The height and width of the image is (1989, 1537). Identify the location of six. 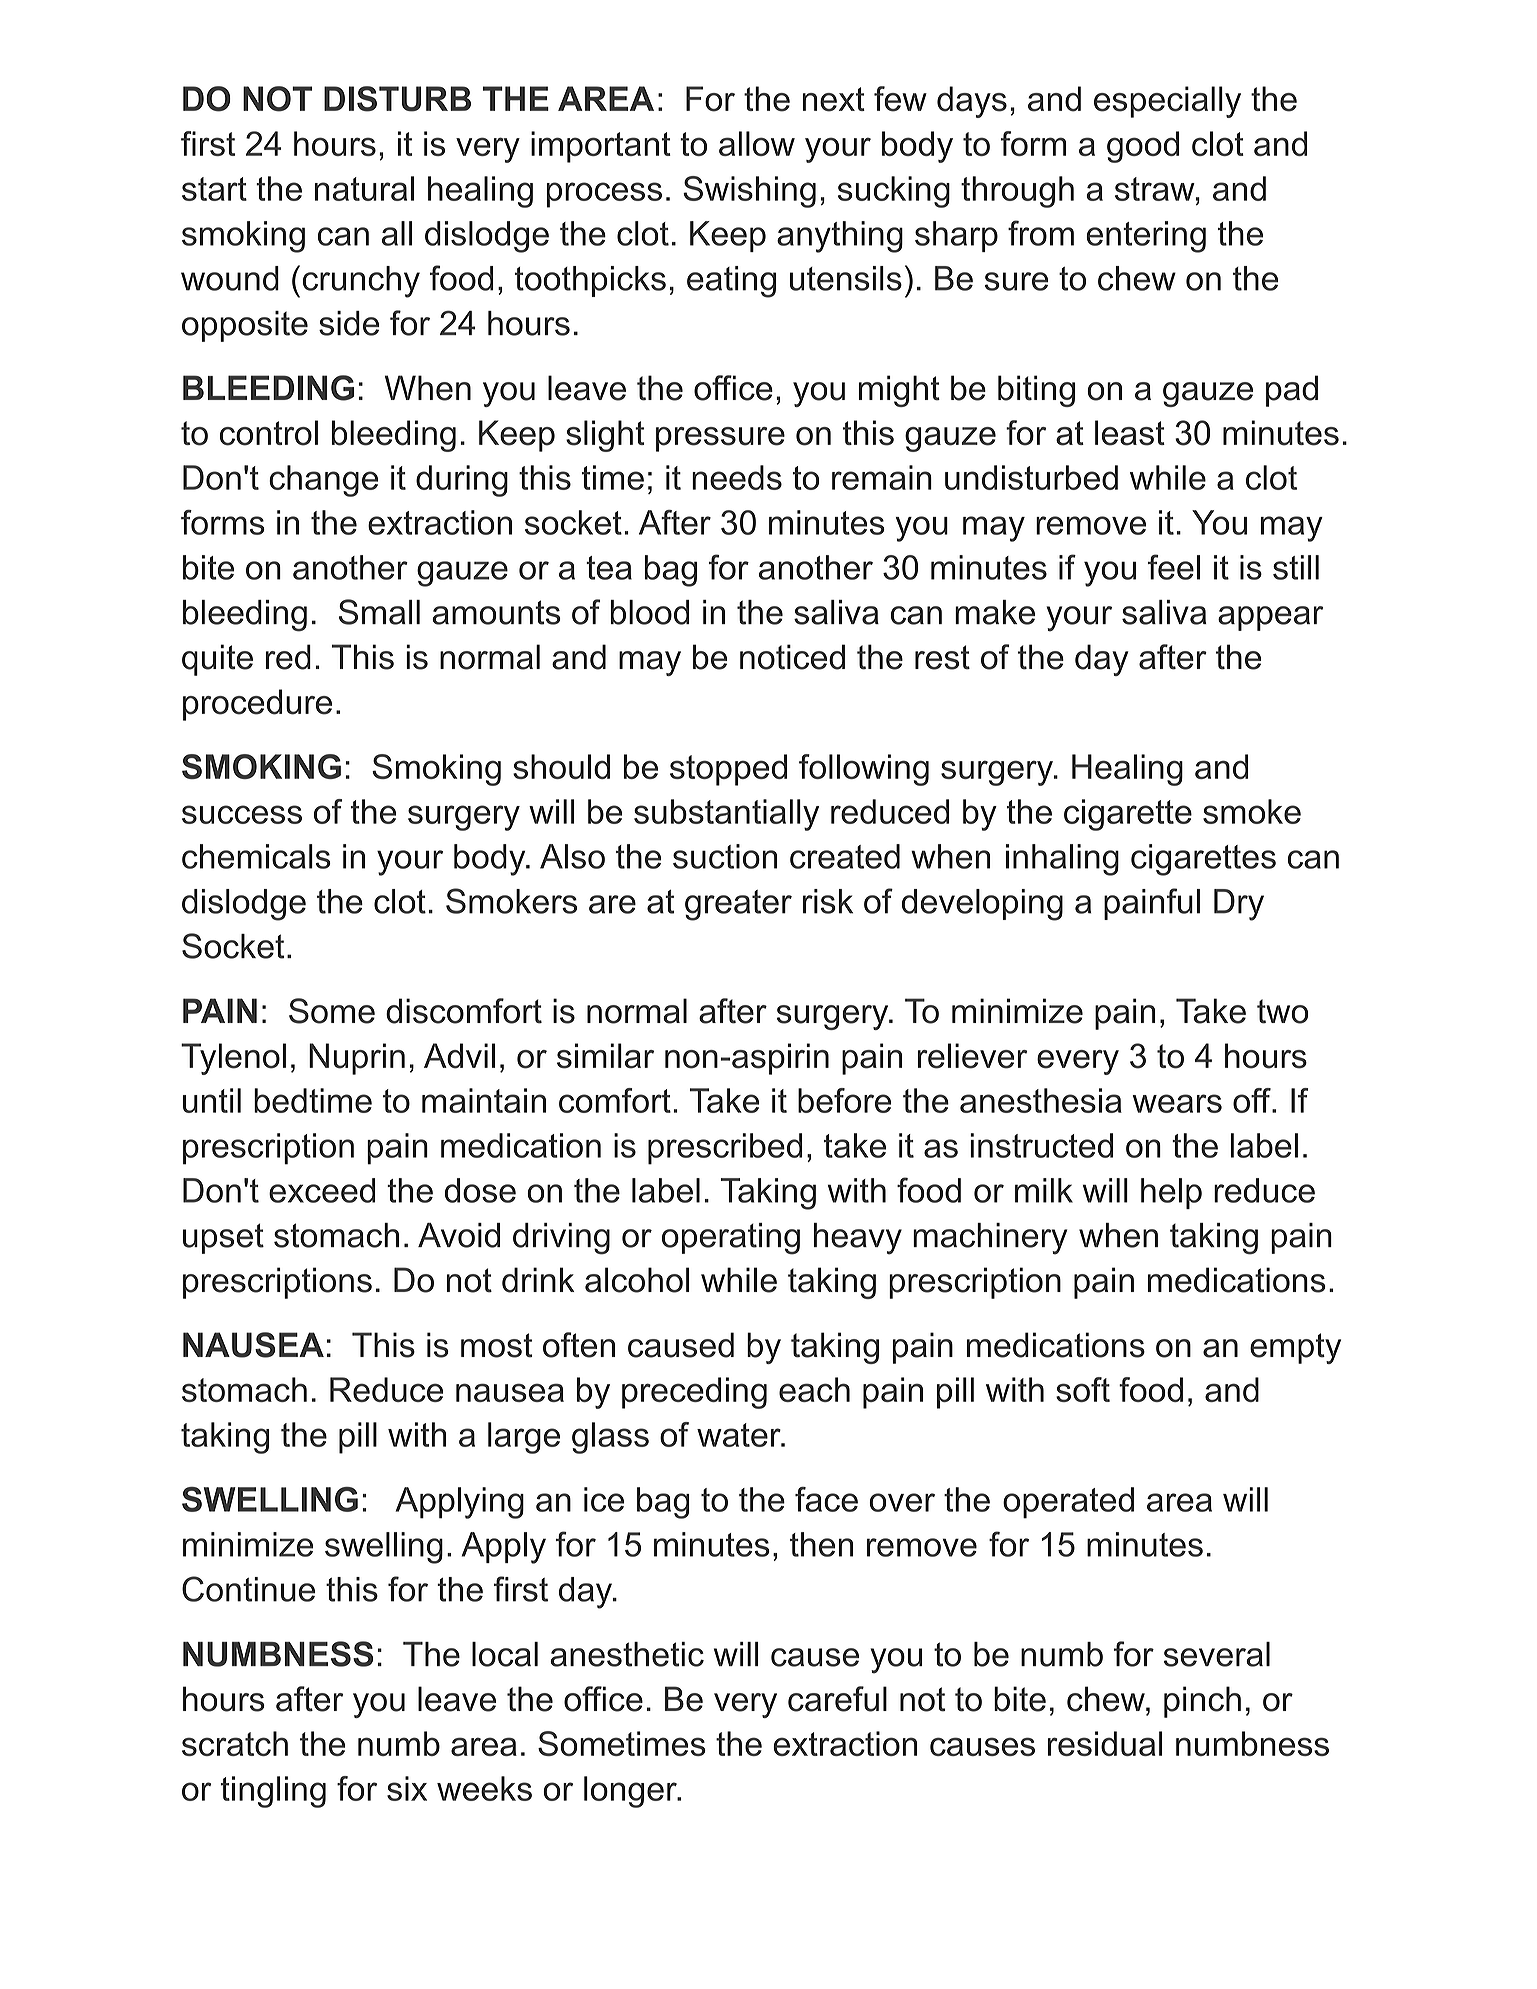
(407, 1788).
